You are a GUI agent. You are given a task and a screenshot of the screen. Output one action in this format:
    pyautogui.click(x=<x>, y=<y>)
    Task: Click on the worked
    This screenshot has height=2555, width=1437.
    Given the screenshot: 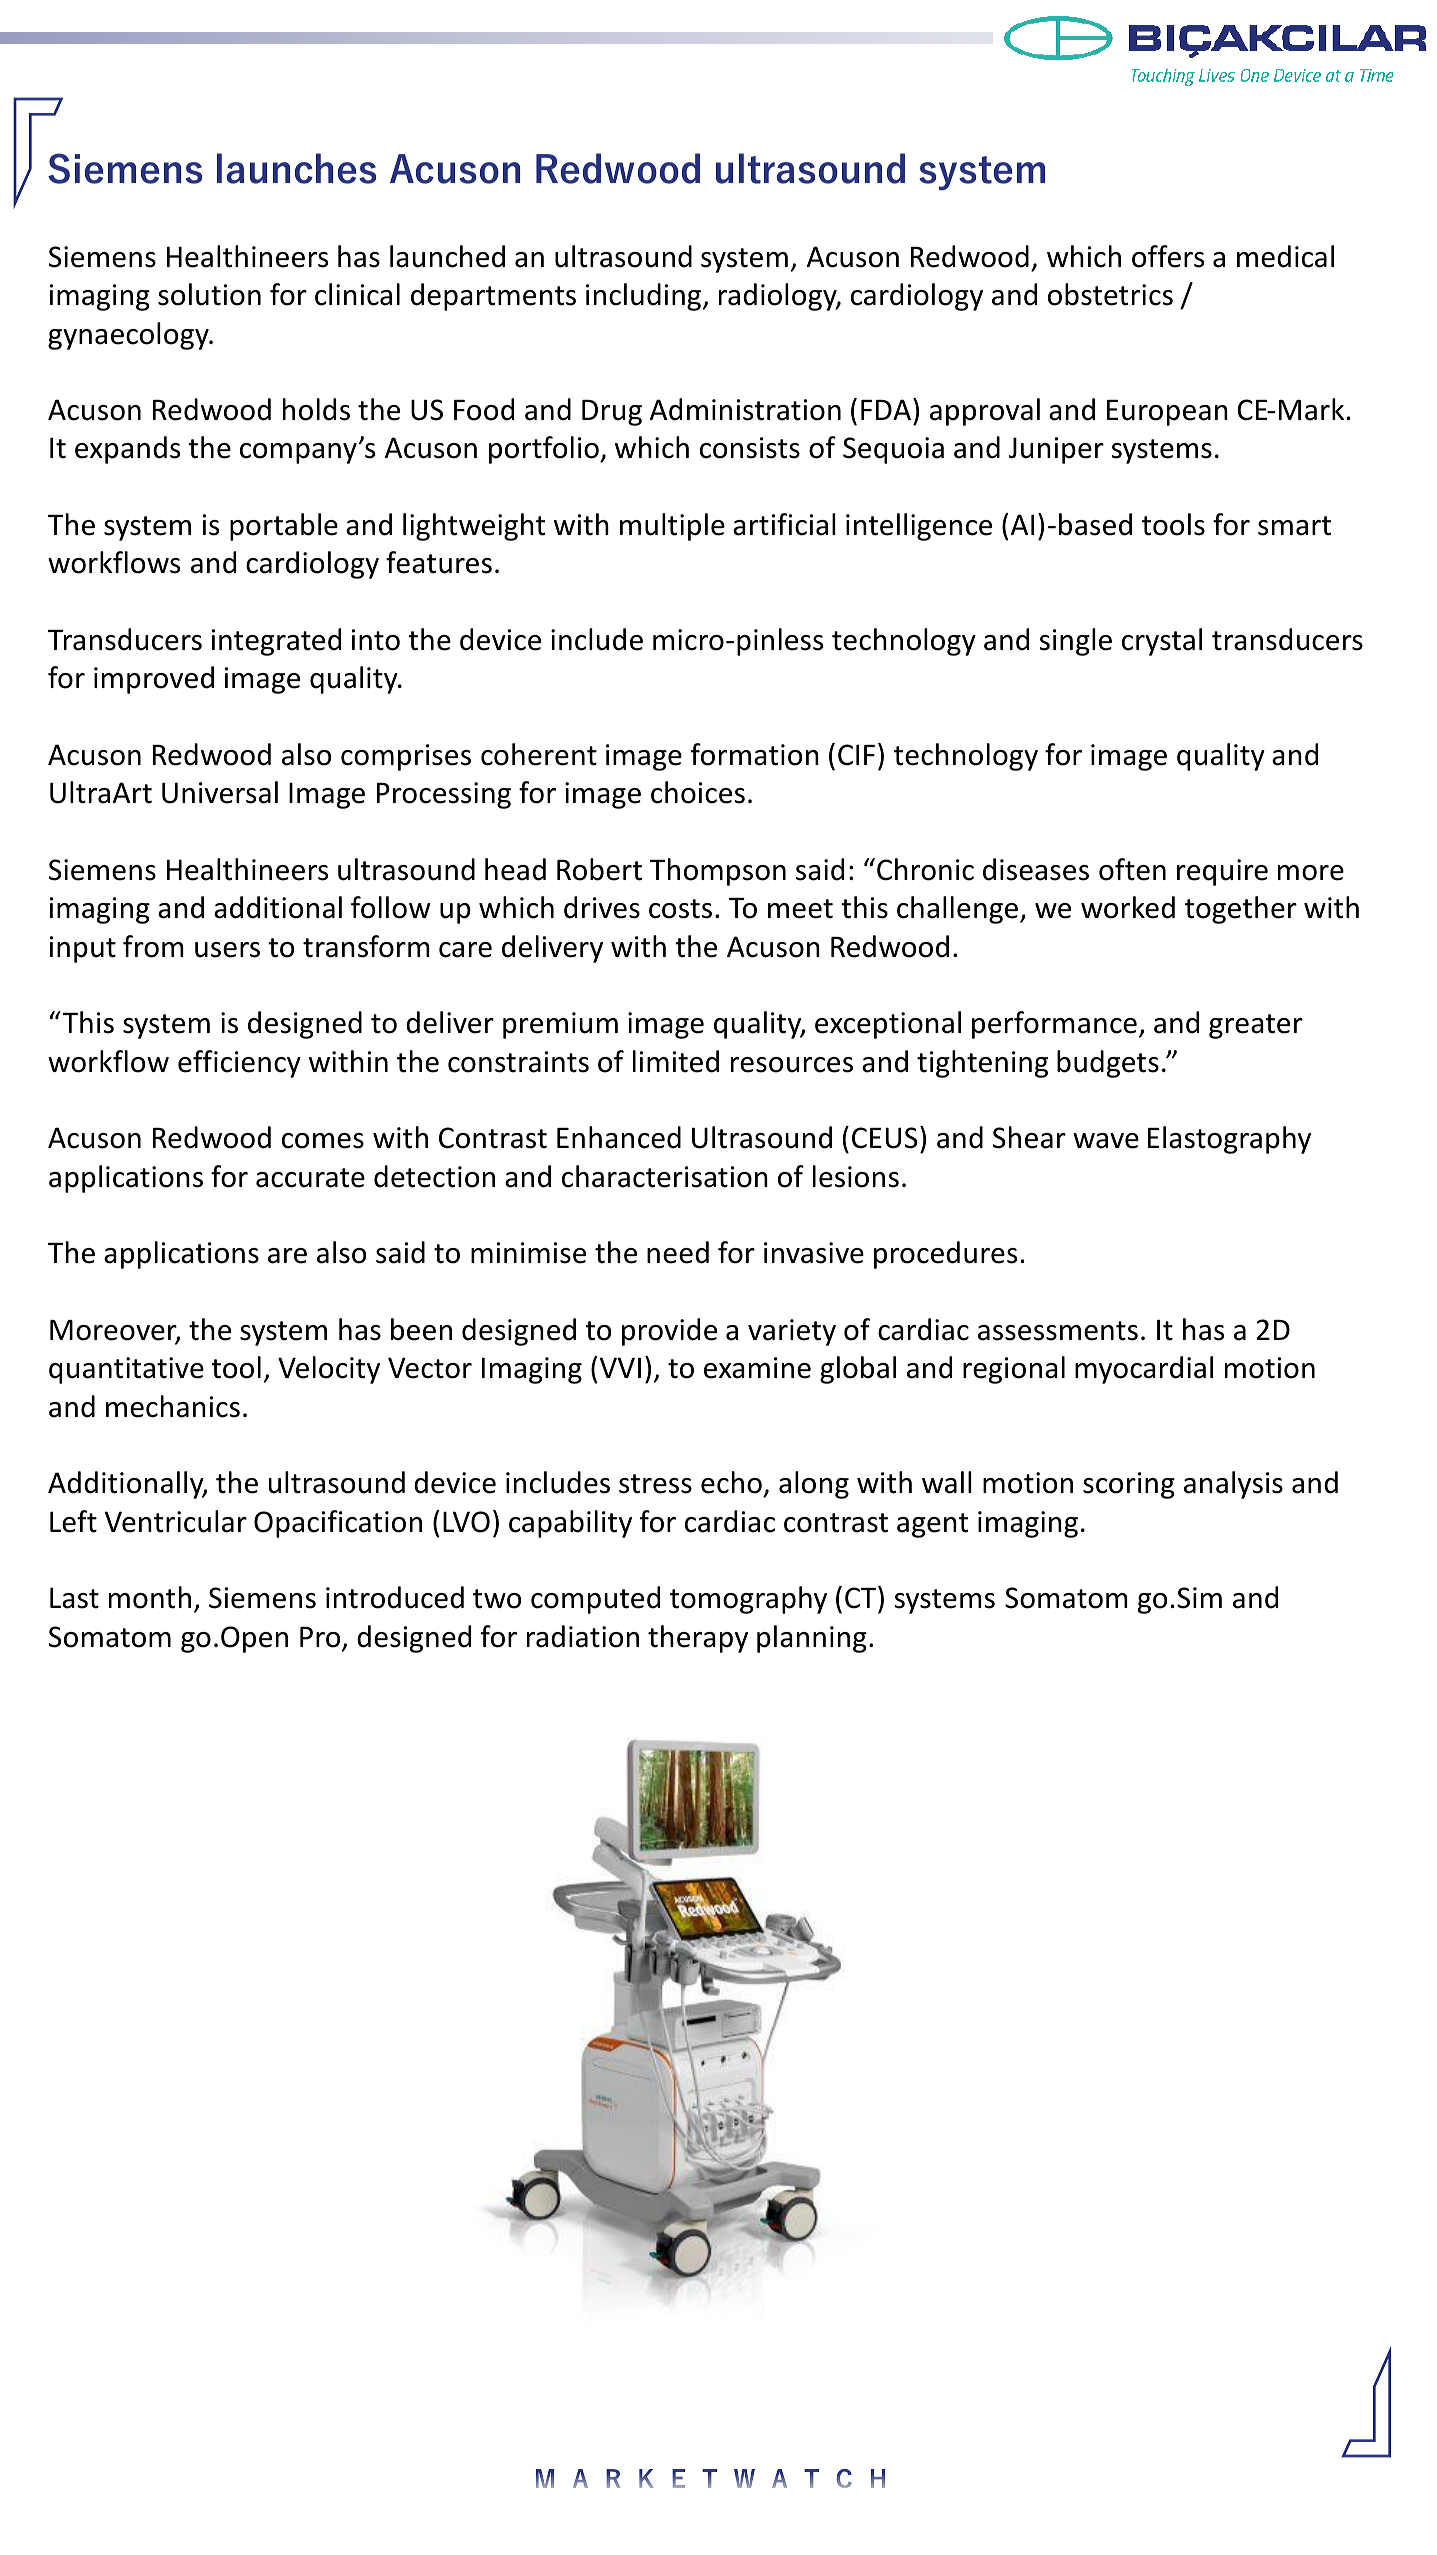 What is the action you would take?
    pyautogui.click(x=1128, y=907)
